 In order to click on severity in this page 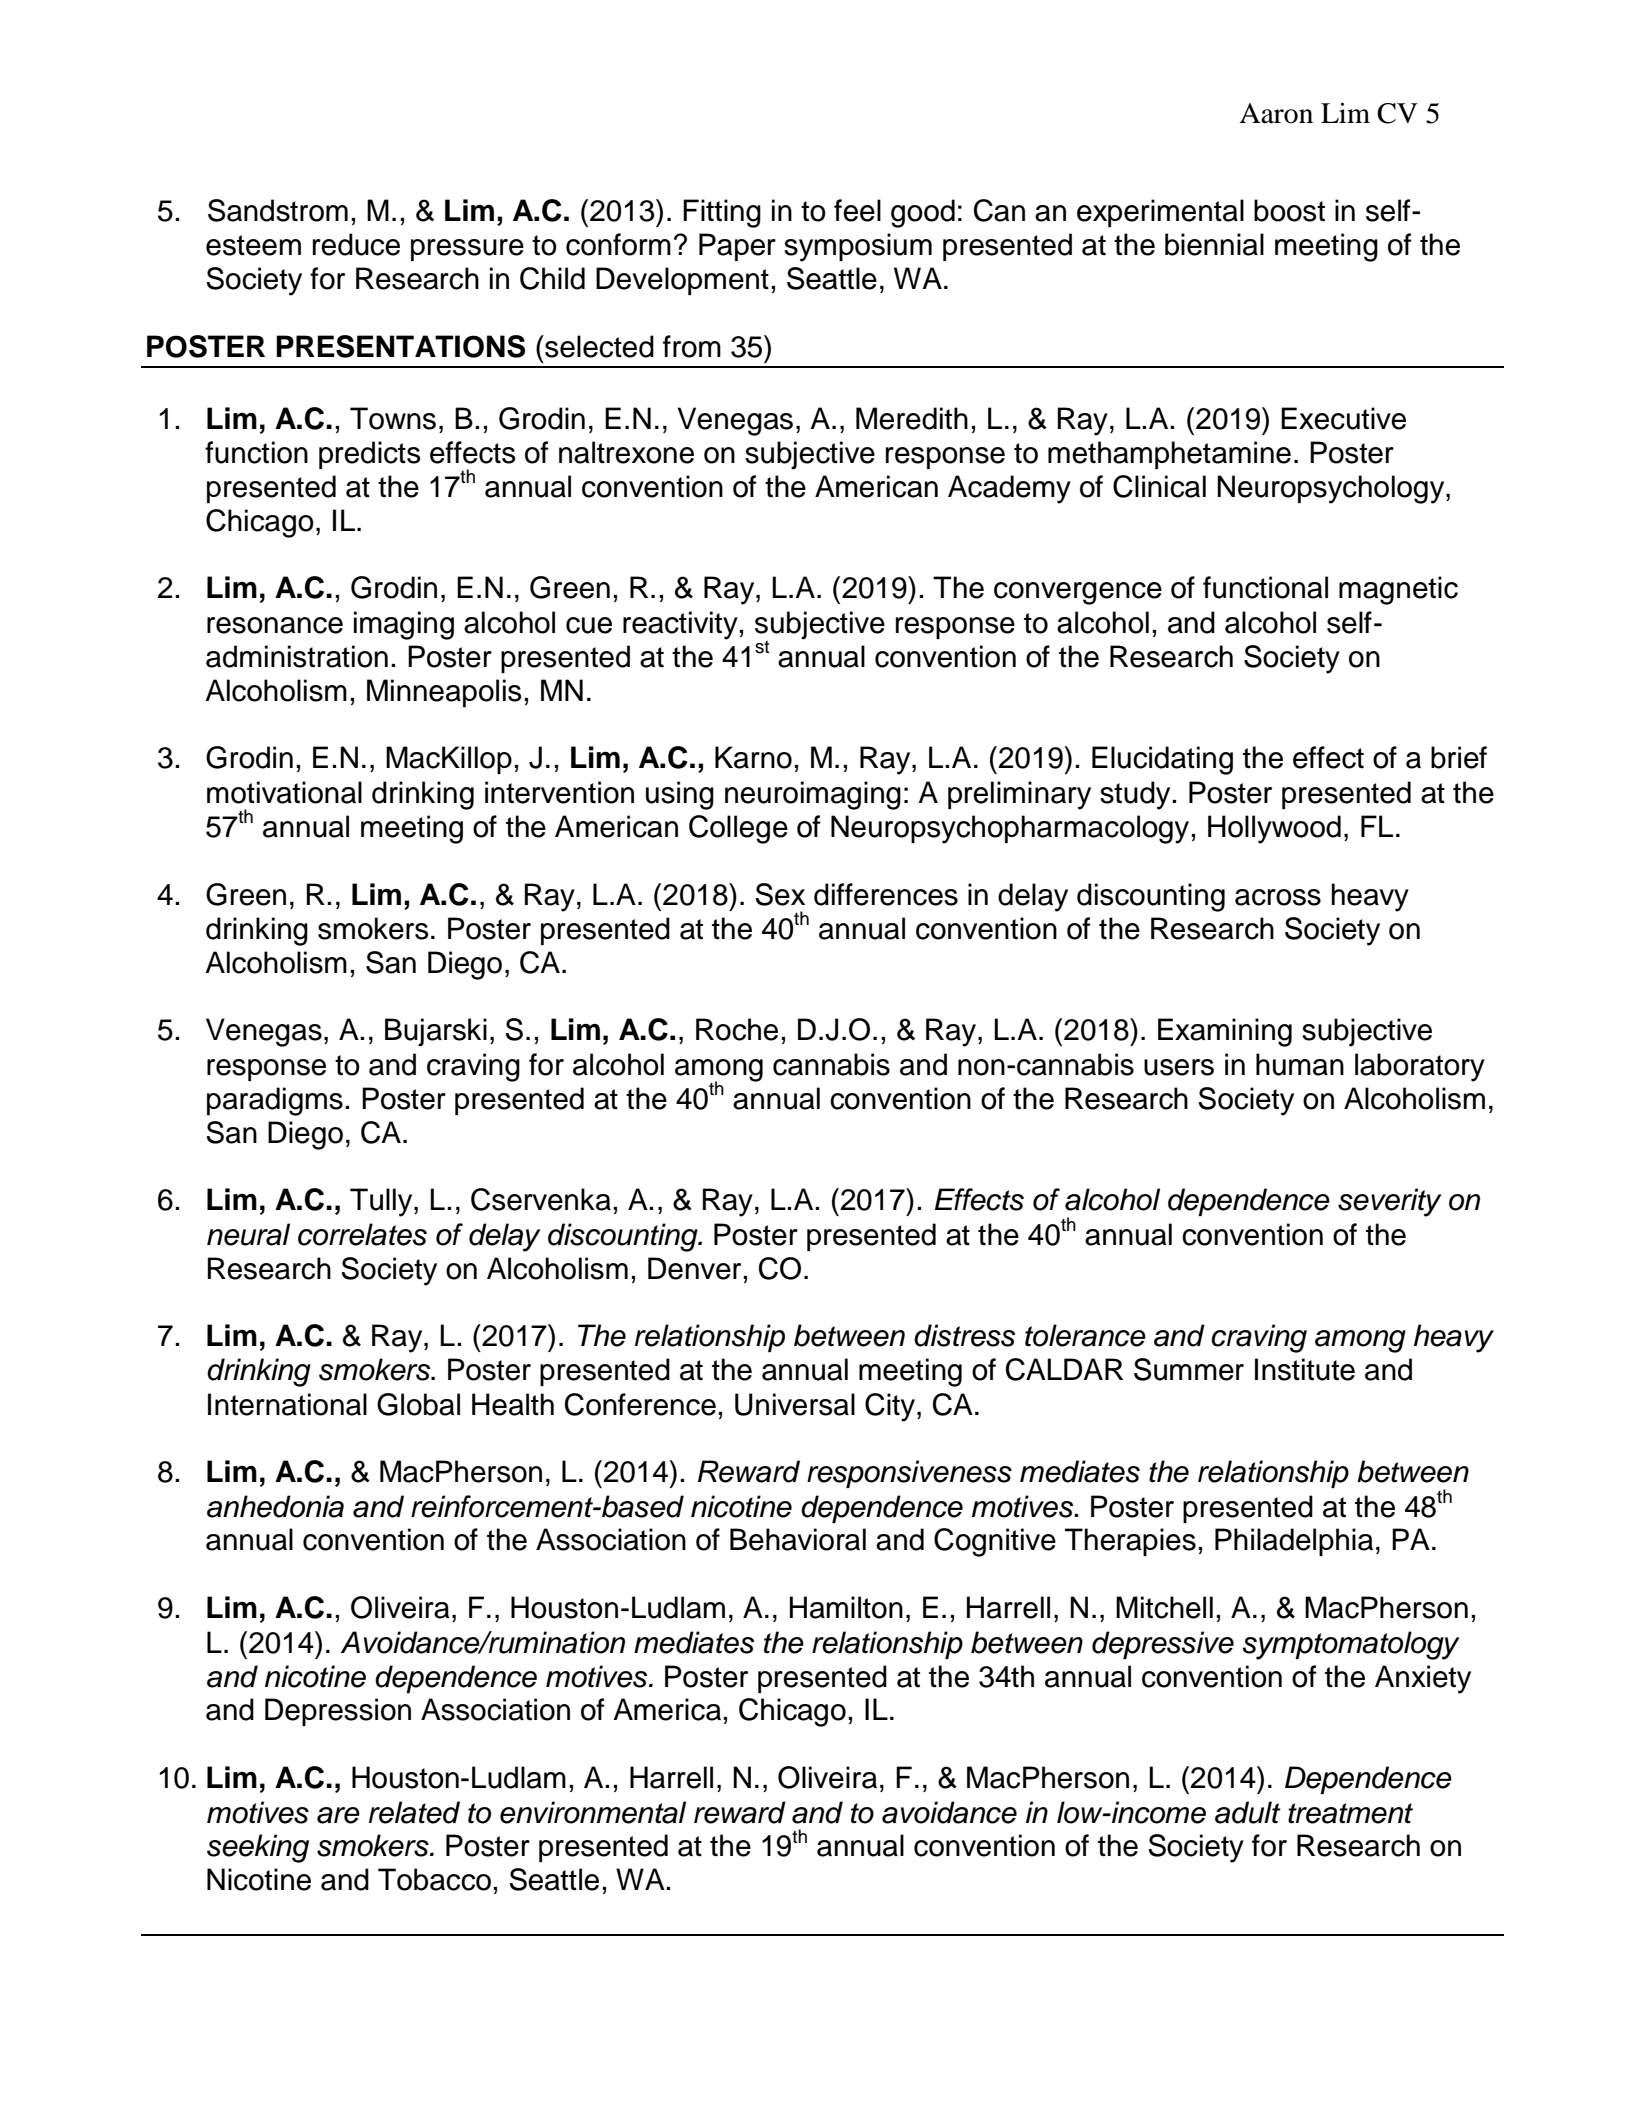, I will do `click(1390, 1202)`.
